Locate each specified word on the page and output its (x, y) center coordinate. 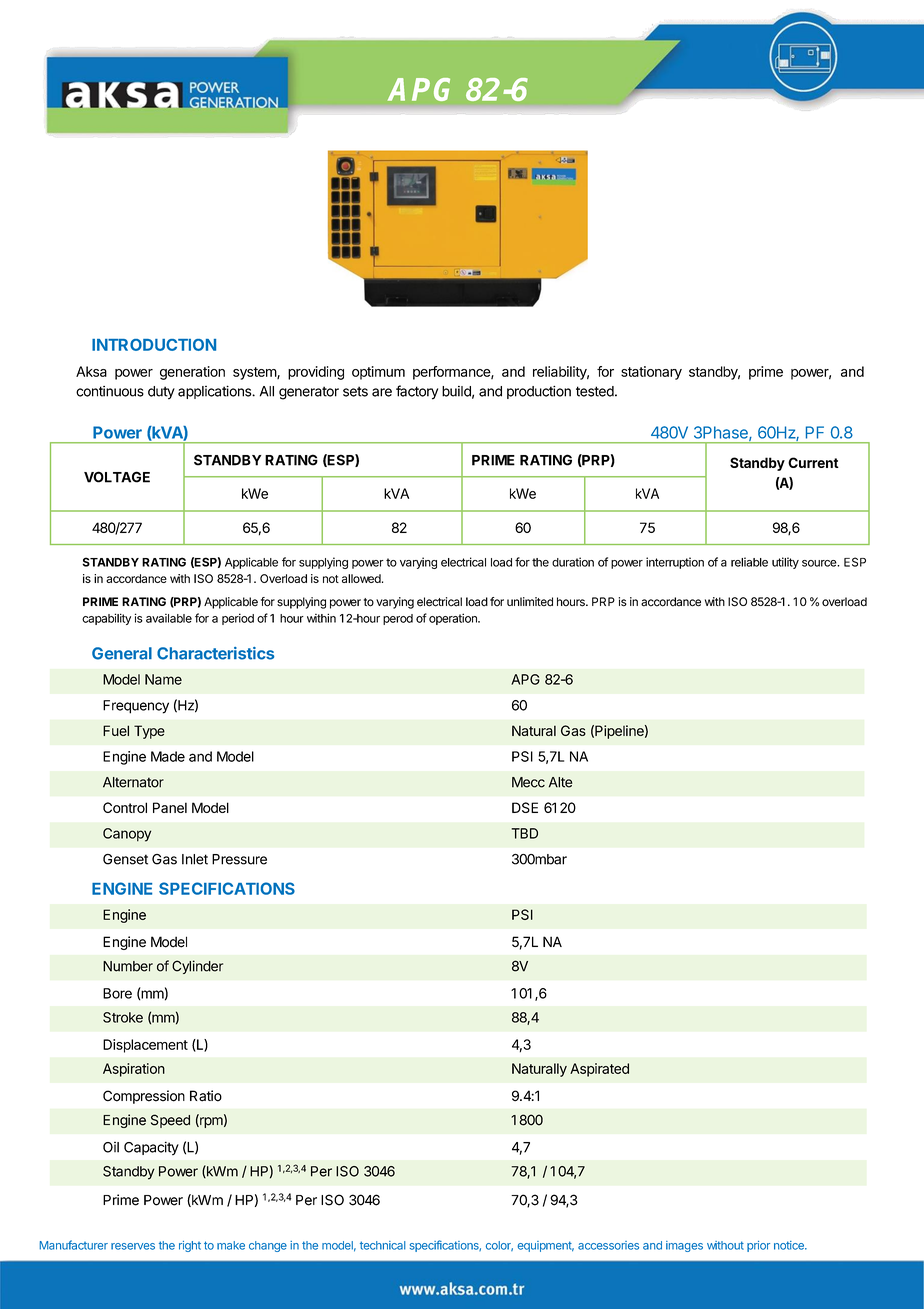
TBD (524, 833)
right (190, 1246)
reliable (749, 562)
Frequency (136, 707)
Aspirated (599, 1070)
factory (417, 392)
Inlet (195, 859)
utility (785, 563)
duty (161, 393)
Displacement (145, 1046)
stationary (651, 373)
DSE (525, 807)
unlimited (530, 602)
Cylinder (197, 967)
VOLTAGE (117, 477)
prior (758, 1246)
